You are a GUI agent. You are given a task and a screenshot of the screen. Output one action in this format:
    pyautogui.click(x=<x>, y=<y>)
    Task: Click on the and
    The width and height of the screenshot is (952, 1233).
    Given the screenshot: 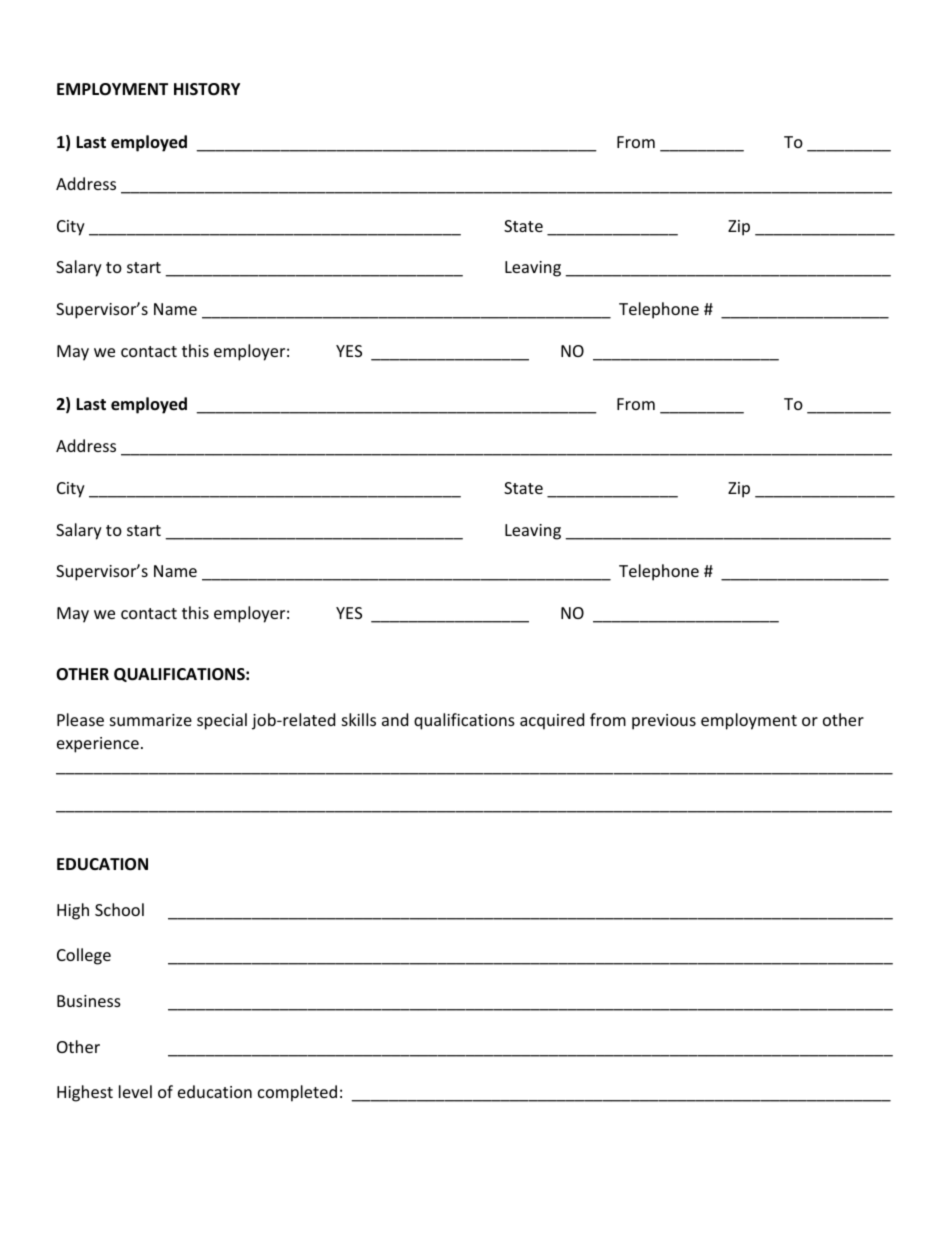 What is the action you would take?
    pyautogui.click(x=395, y=719)
